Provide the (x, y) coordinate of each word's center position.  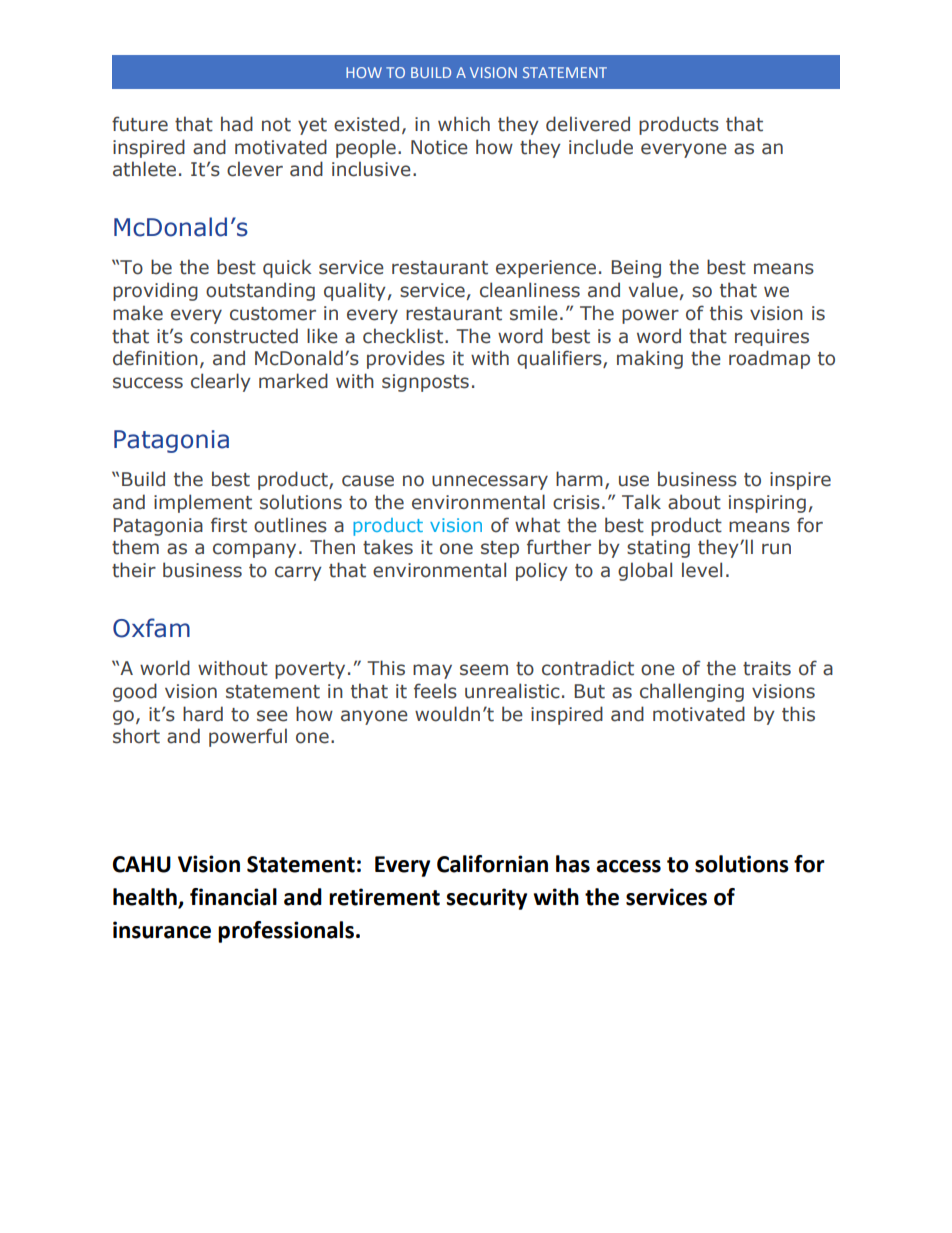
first (229, 525)
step (500, 549)
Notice (439, 147)
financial (233, 897)
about (694, 502)
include (601, 147)
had (237, 124)
